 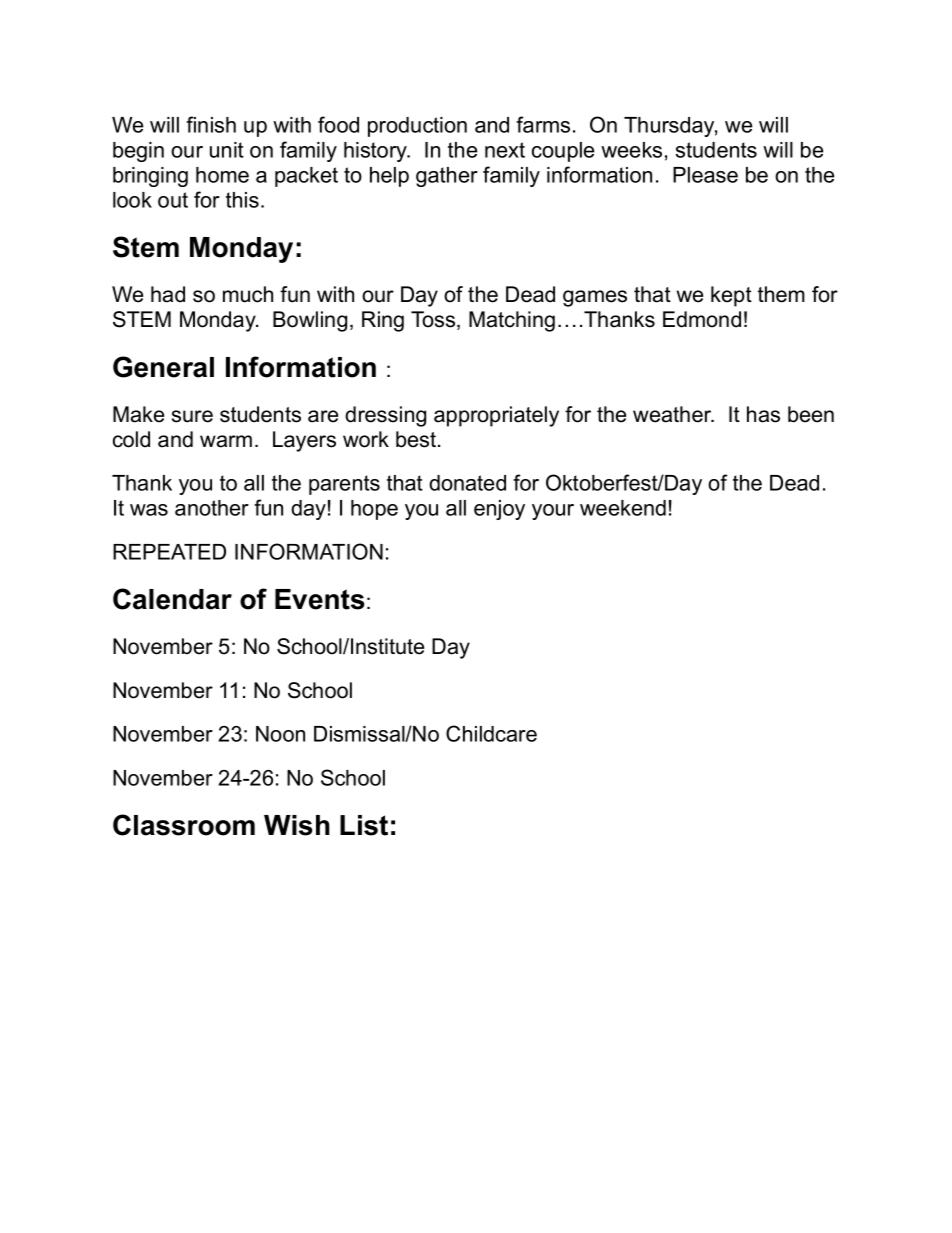 What do you see at coordinates (227, 150) in the screenshot?
I see `unit` at bounding box center [227, 150].
